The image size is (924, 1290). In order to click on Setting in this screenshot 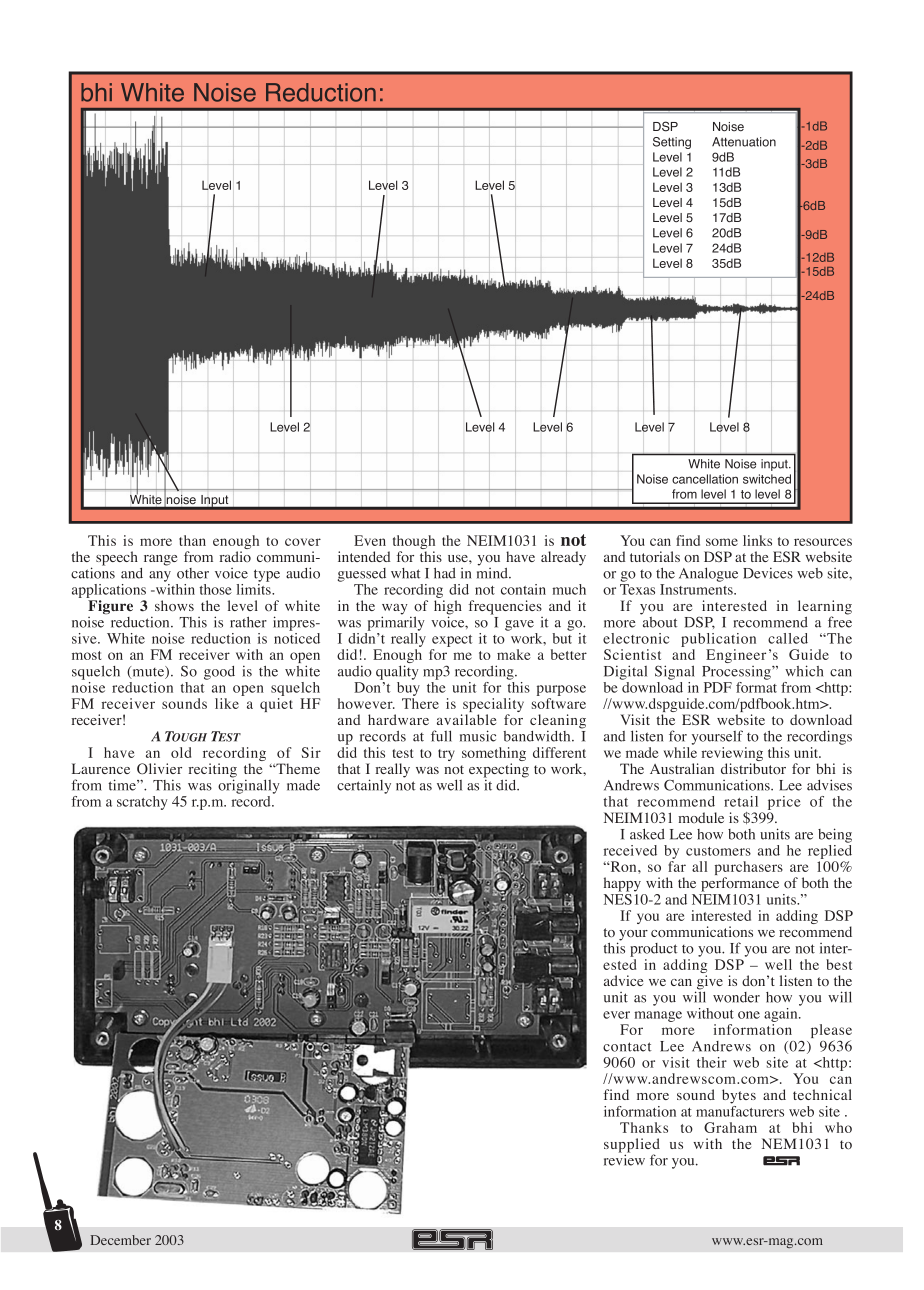, I will do `click(672, 143)`.
